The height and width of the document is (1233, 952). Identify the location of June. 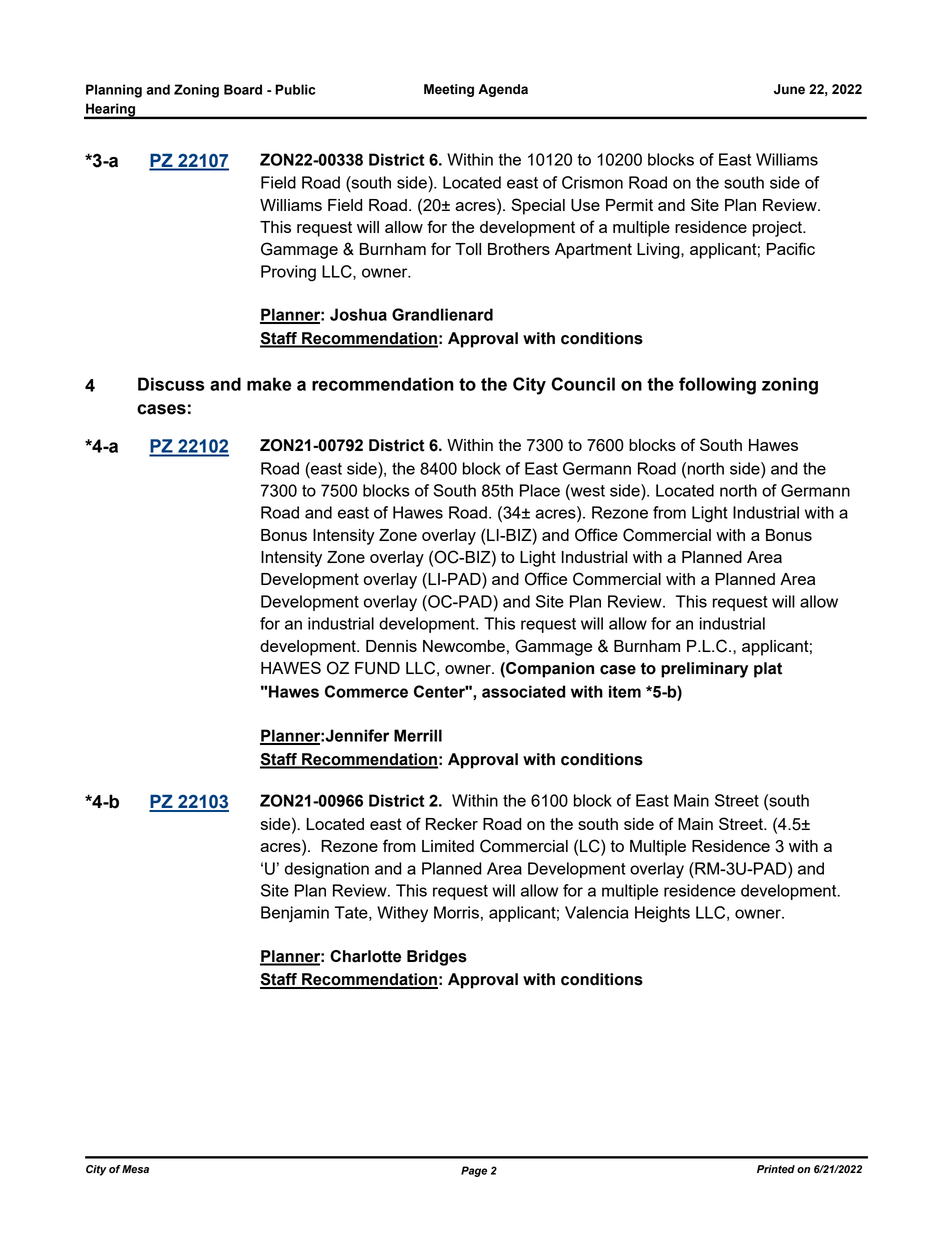
(789, 89).
